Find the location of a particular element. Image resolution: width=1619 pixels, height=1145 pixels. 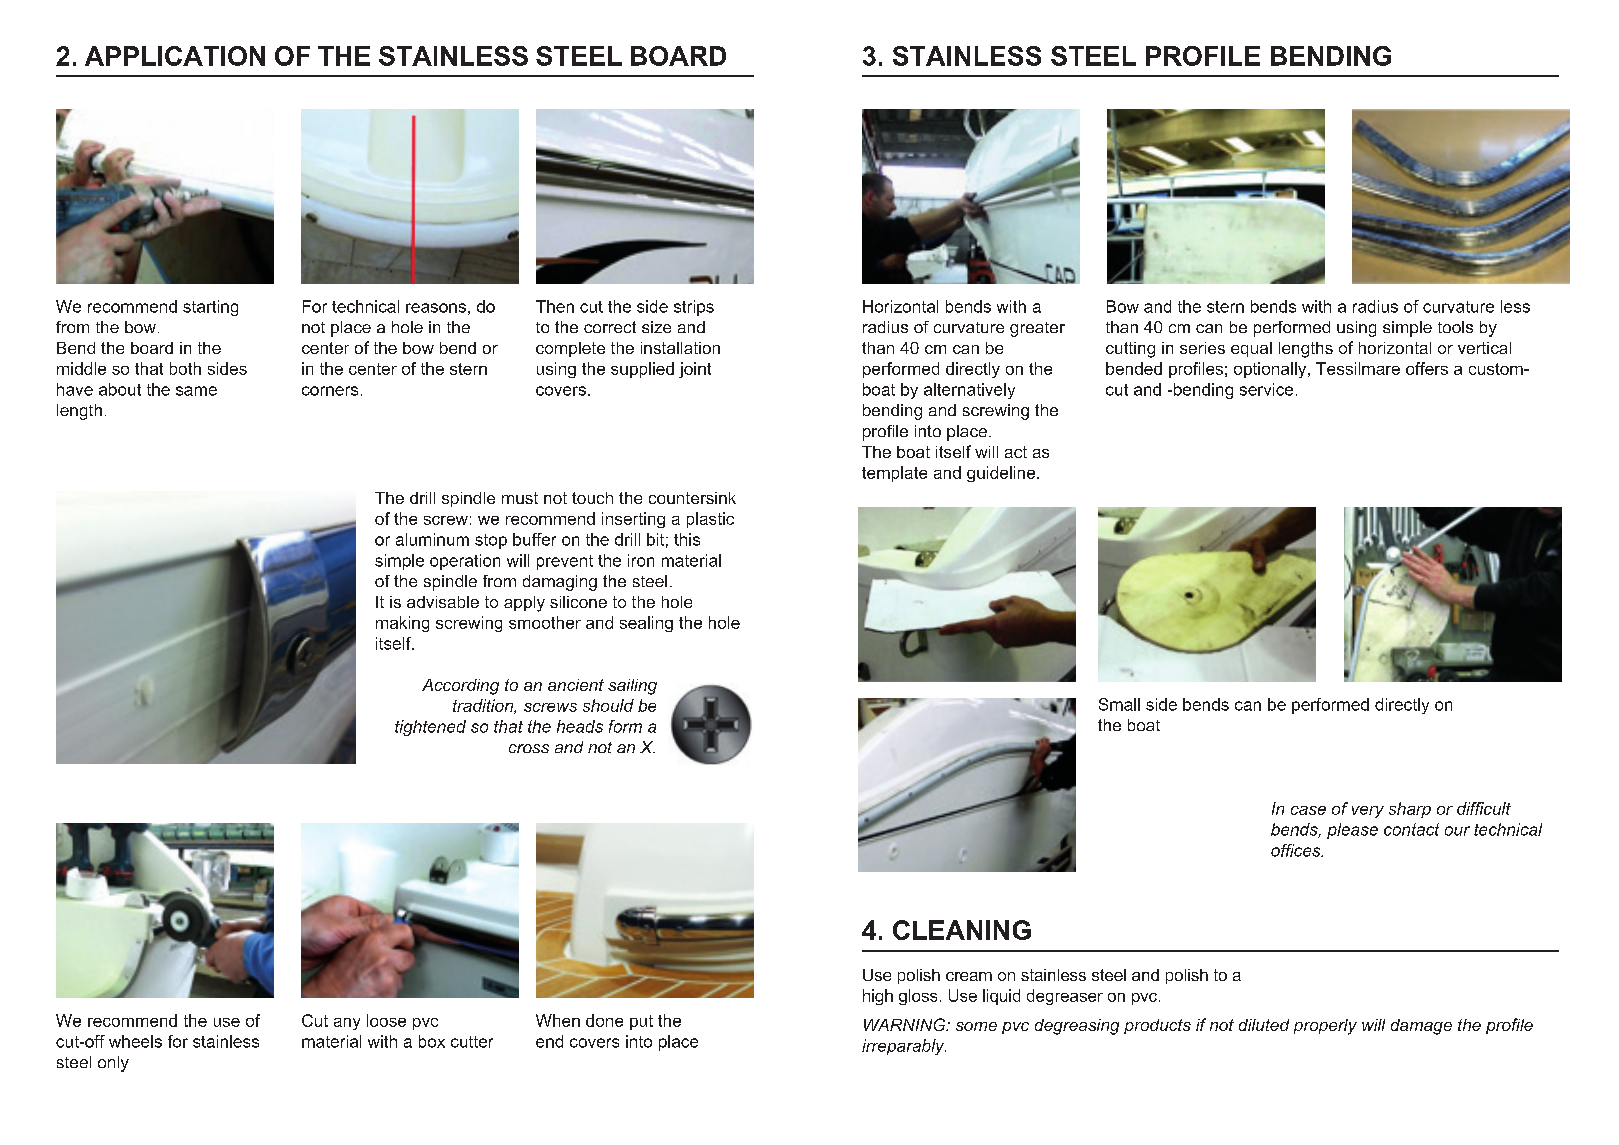

properly is located at coordinates (1325, 1027).
